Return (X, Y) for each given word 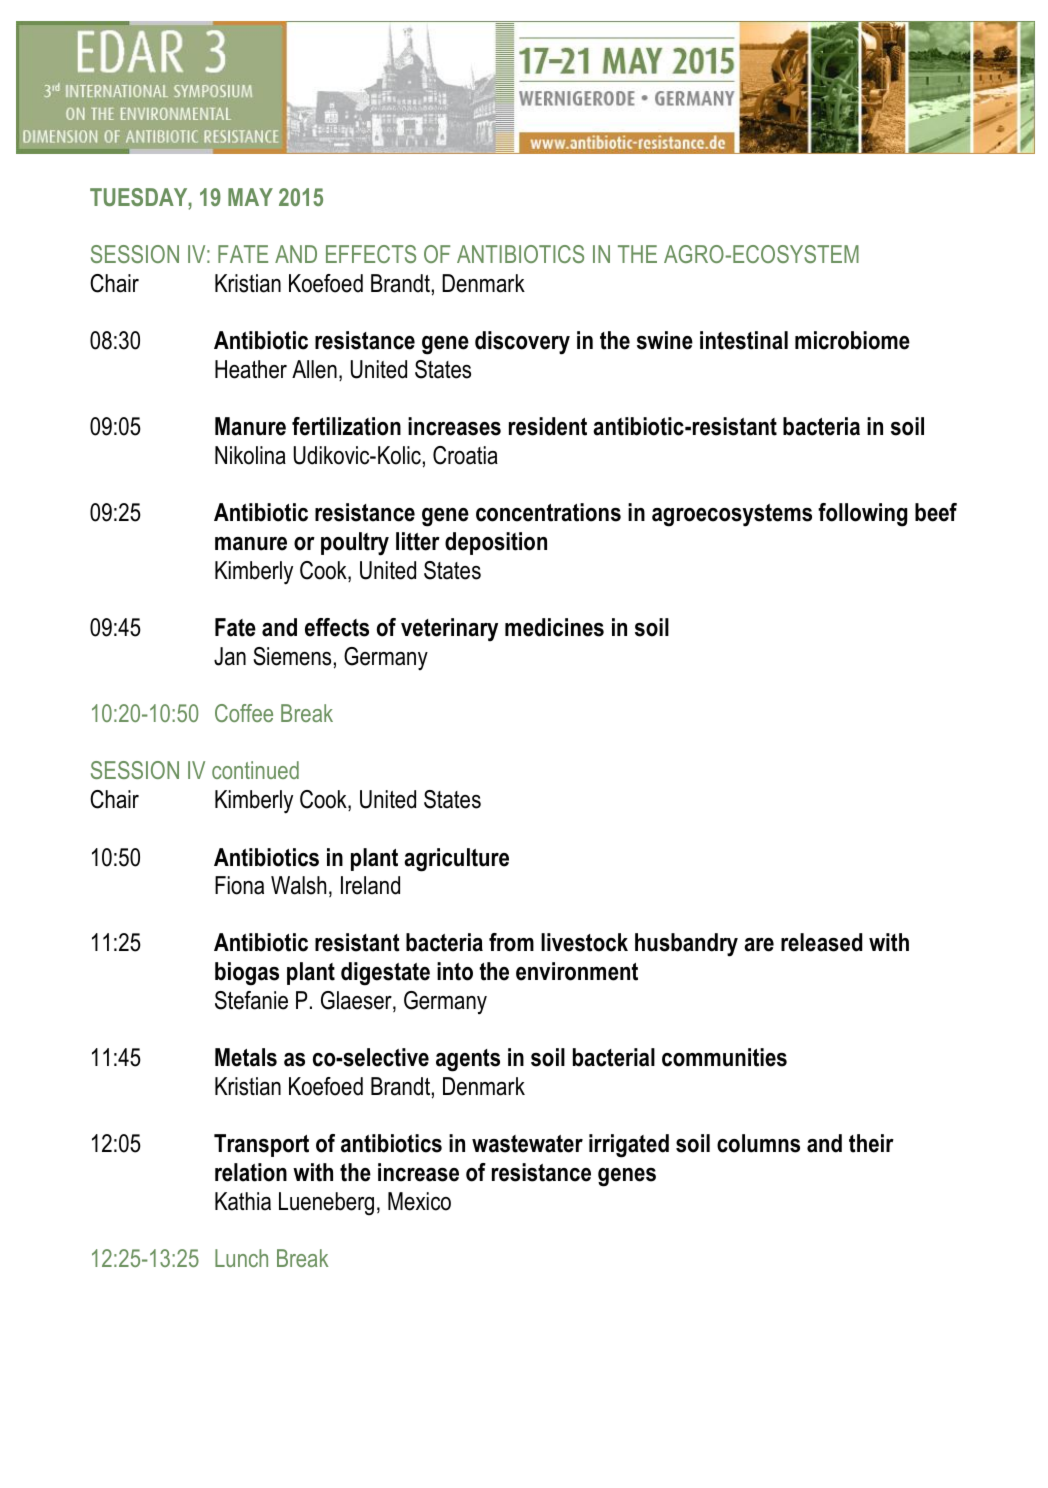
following (862, 515)
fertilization (346, 426)
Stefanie (251, 1000)
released (821, 942)
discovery (522, 343)
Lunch (241, 1258)
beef (936, 512)
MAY (250, 197)
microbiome (852, 340)
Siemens (292, 656)
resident (548, 426)
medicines (554, 627)
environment (577, 971)
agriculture (456, 860)
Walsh (298, 885)
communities (724, 1057)
